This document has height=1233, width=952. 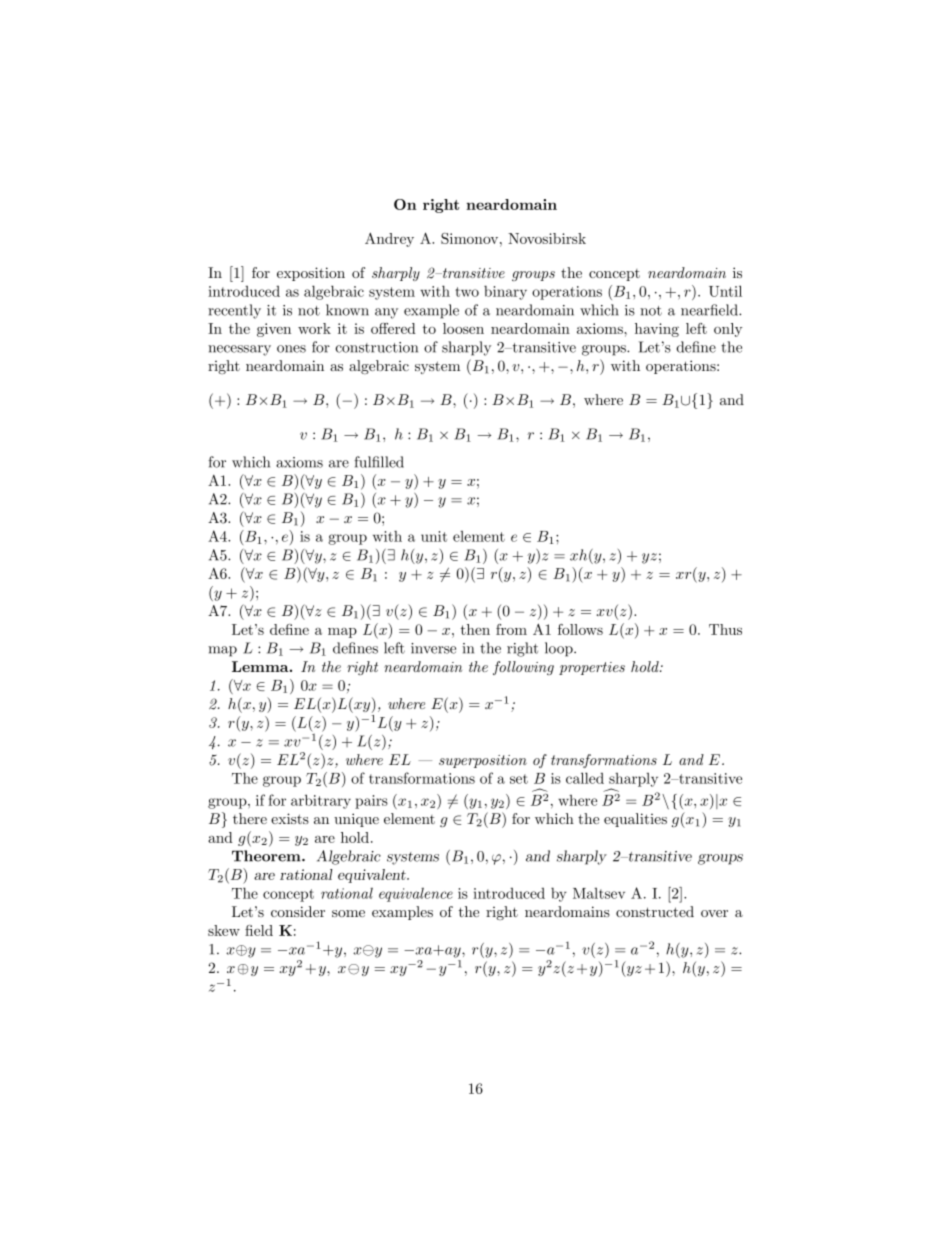 What do you see at coordinates (725, 291) in the document?
I see `Until` at bounding box center [725, 291].
